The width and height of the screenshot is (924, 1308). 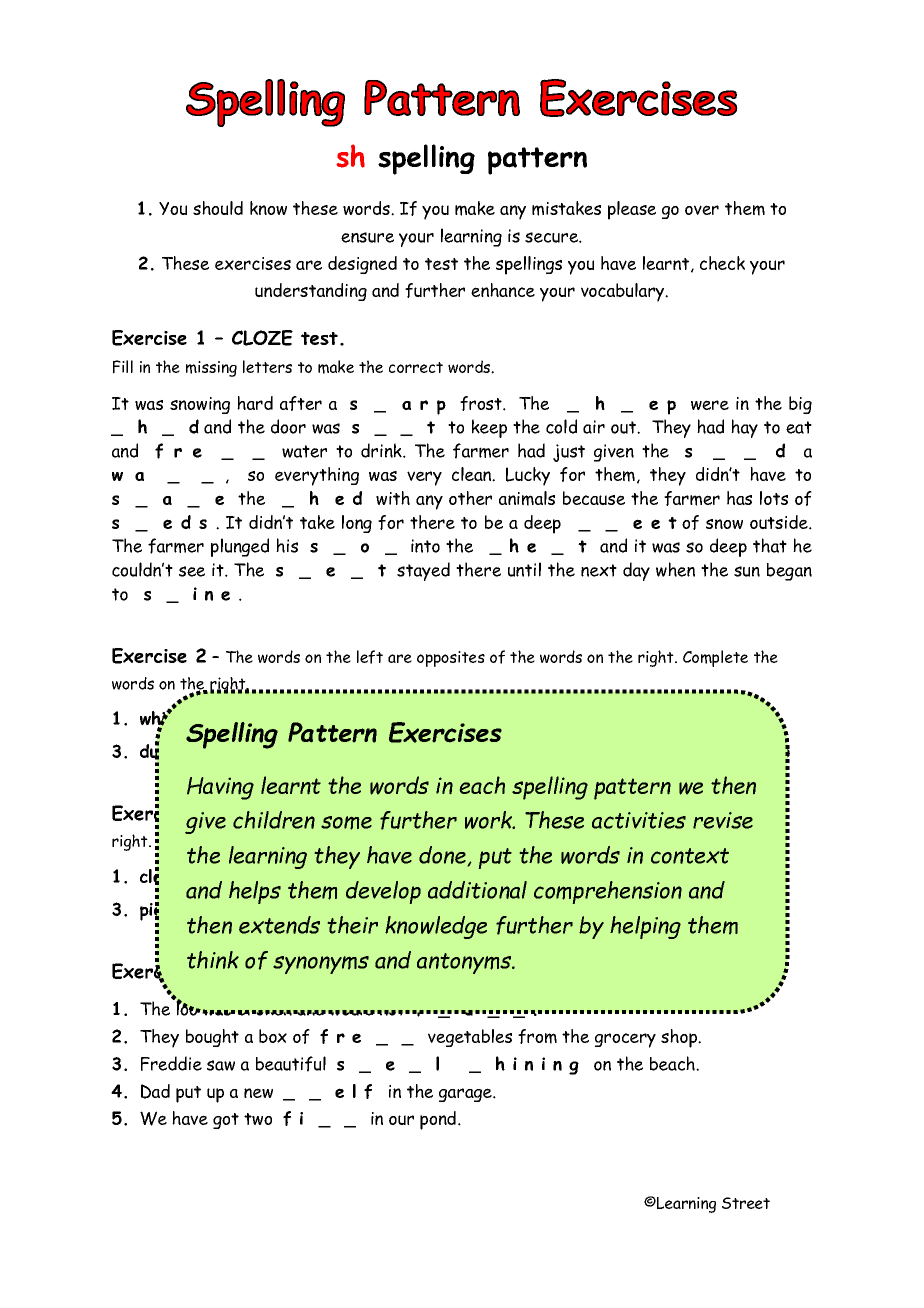 I want to click on pond, so click(x=439, y=1120).
